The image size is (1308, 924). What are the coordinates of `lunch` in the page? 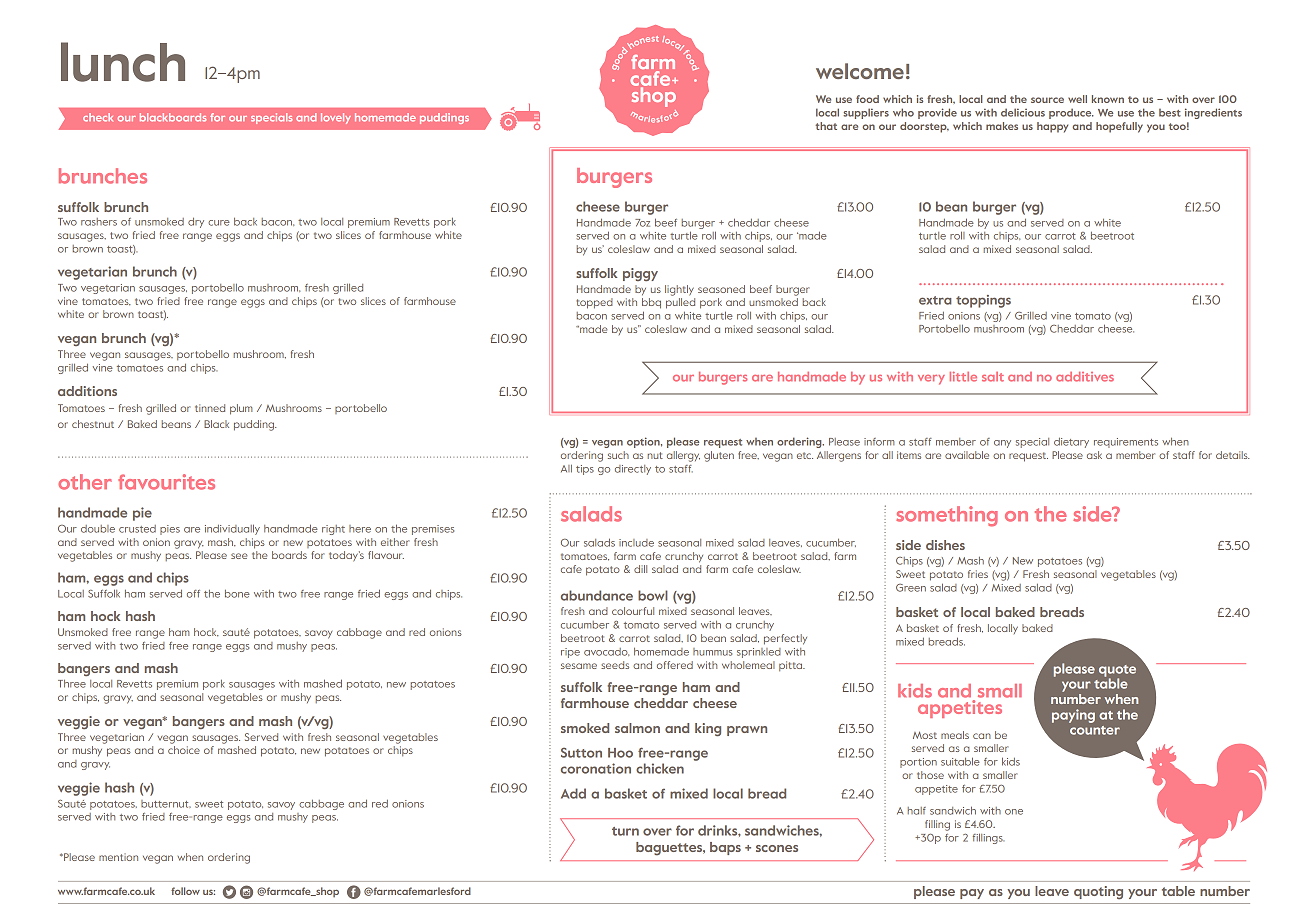 It's located at (123, 62).
